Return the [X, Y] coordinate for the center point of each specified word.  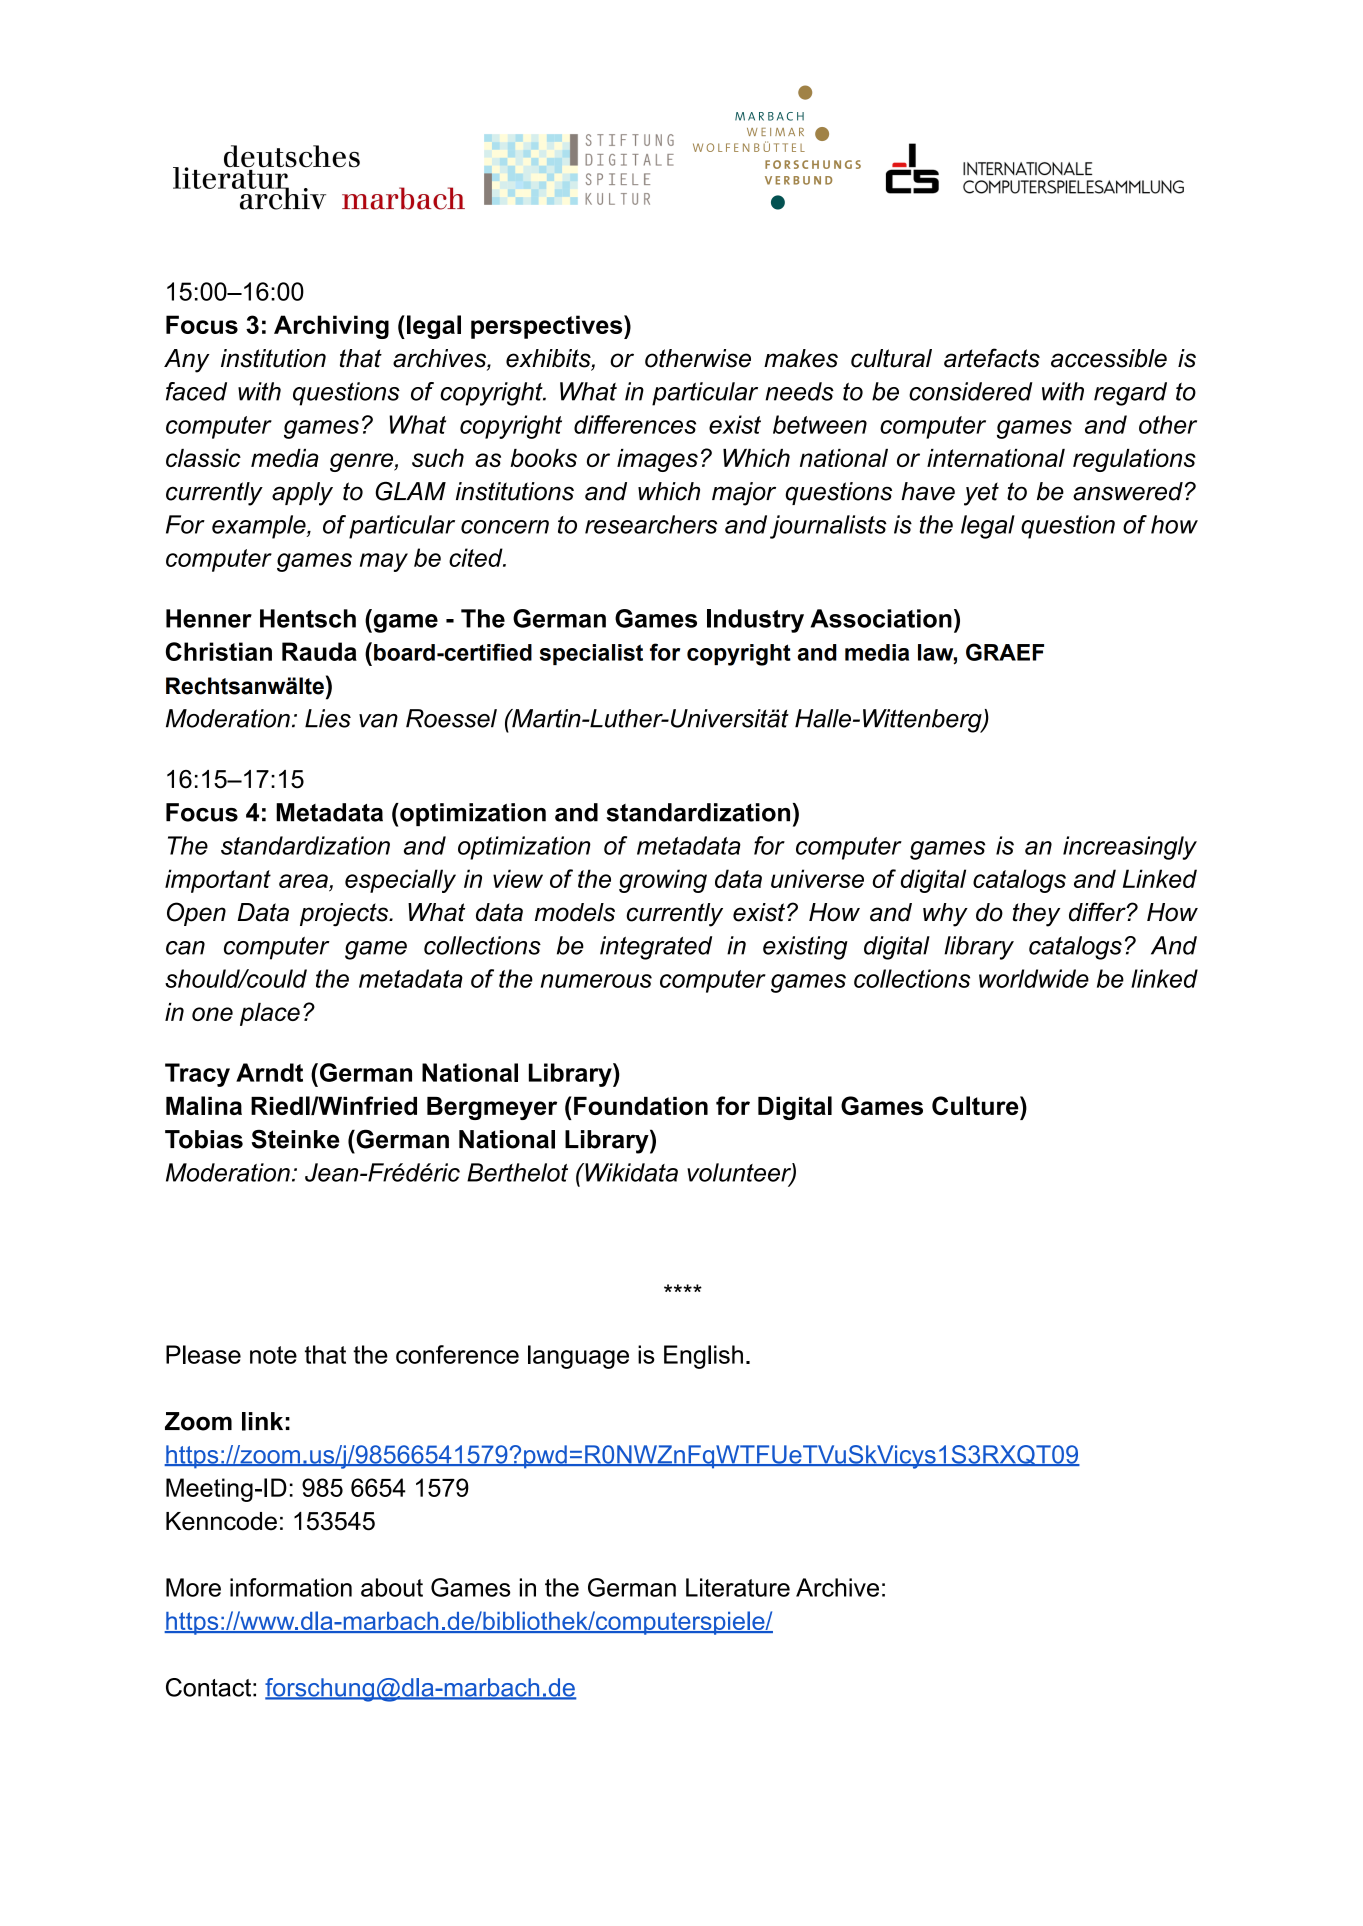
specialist [591, 654]
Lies [328, 718]
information [291, 1587]
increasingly [1130, 848]
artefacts [992, 358]
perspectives [548, 327]
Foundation [641, 1106]
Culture [976, 1105]
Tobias [204, 1139]
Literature [738, 1587]
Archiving [331, 327]
